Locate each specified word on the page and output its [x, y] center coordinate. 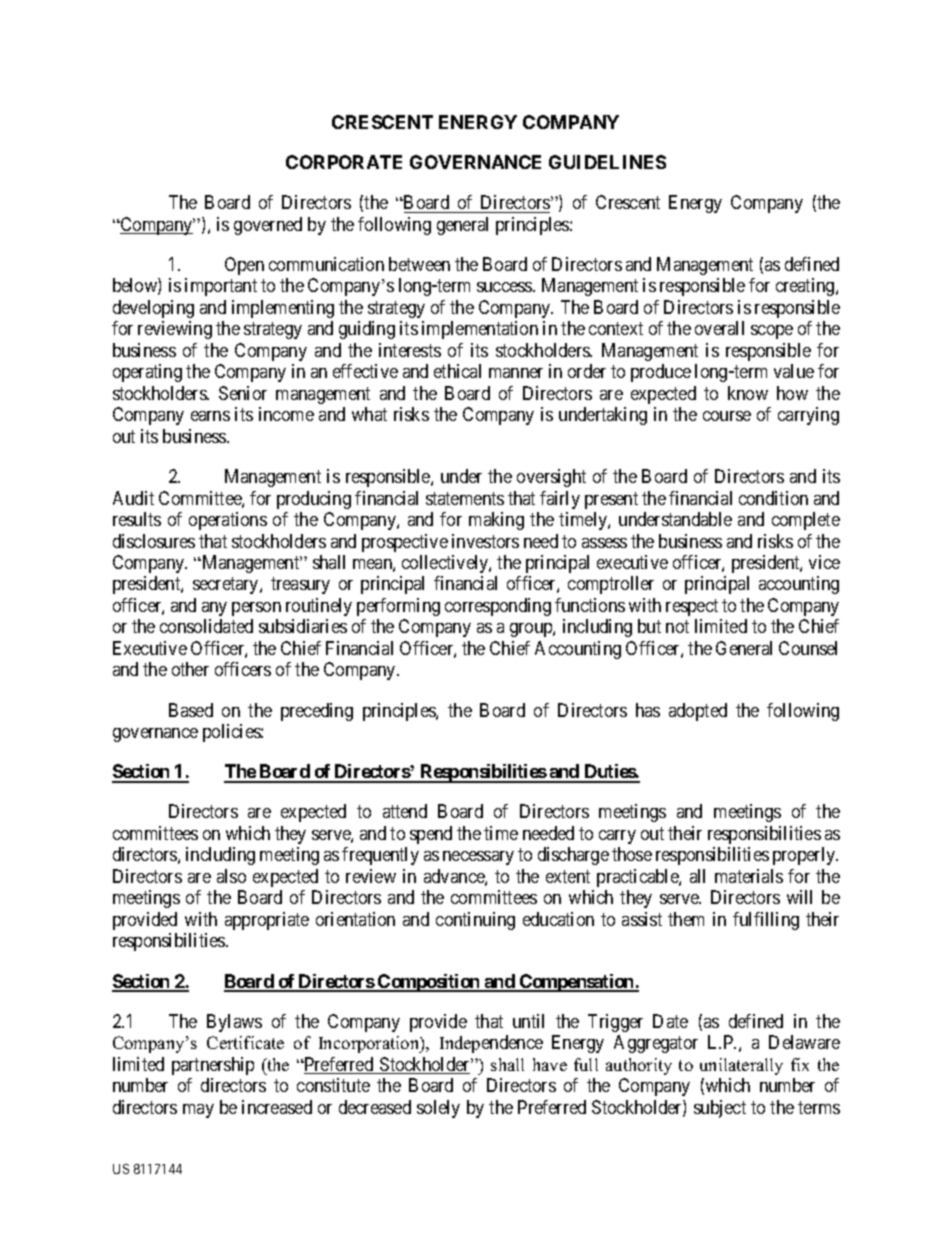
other [190, 669]
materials [749, 876]
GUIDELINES [607, 162]
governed [268, 226]
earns [210, 416]
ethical [457, 371]
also [231, 876]
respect [692, 607]
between [419, 264]
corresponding [498, 607]
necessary [478, 858]
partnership [213, 1066]
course [727, 416]
